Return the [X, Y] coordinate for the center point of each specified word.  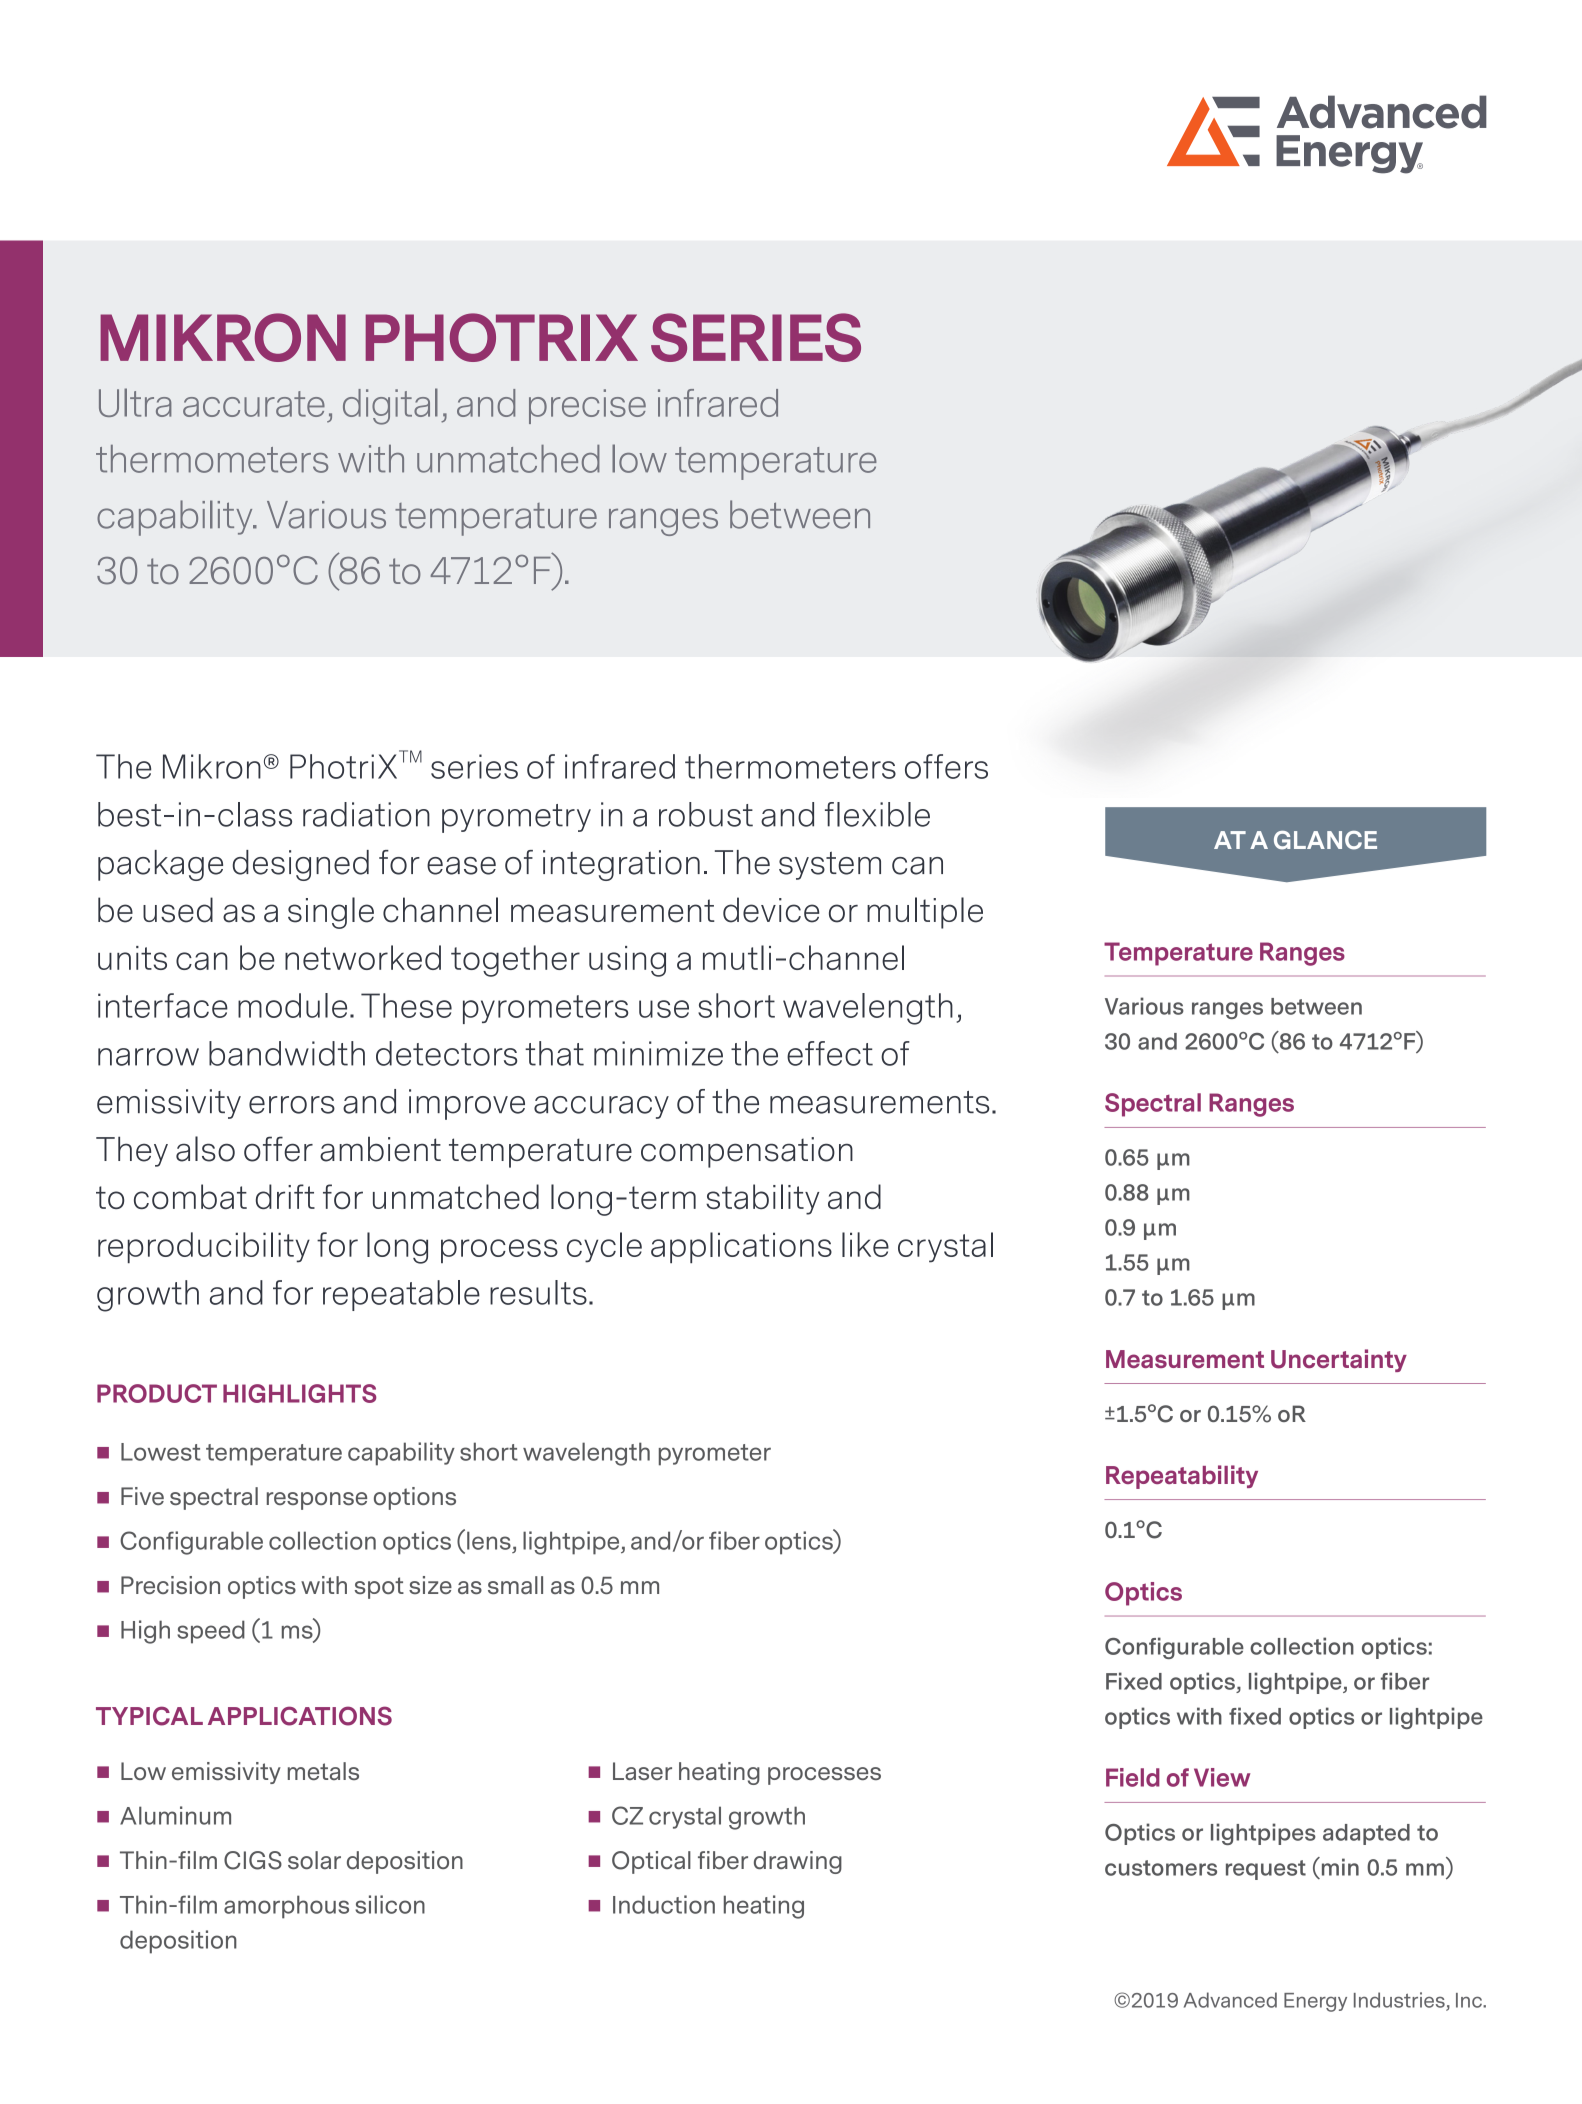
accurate [254, 404]
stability [763, 1199]
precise [587, 406]
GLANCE [1325, 840]
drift [285, 1196]
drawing [798, 1862]
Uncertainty [1339, 1360]
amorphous [286, 1907]
